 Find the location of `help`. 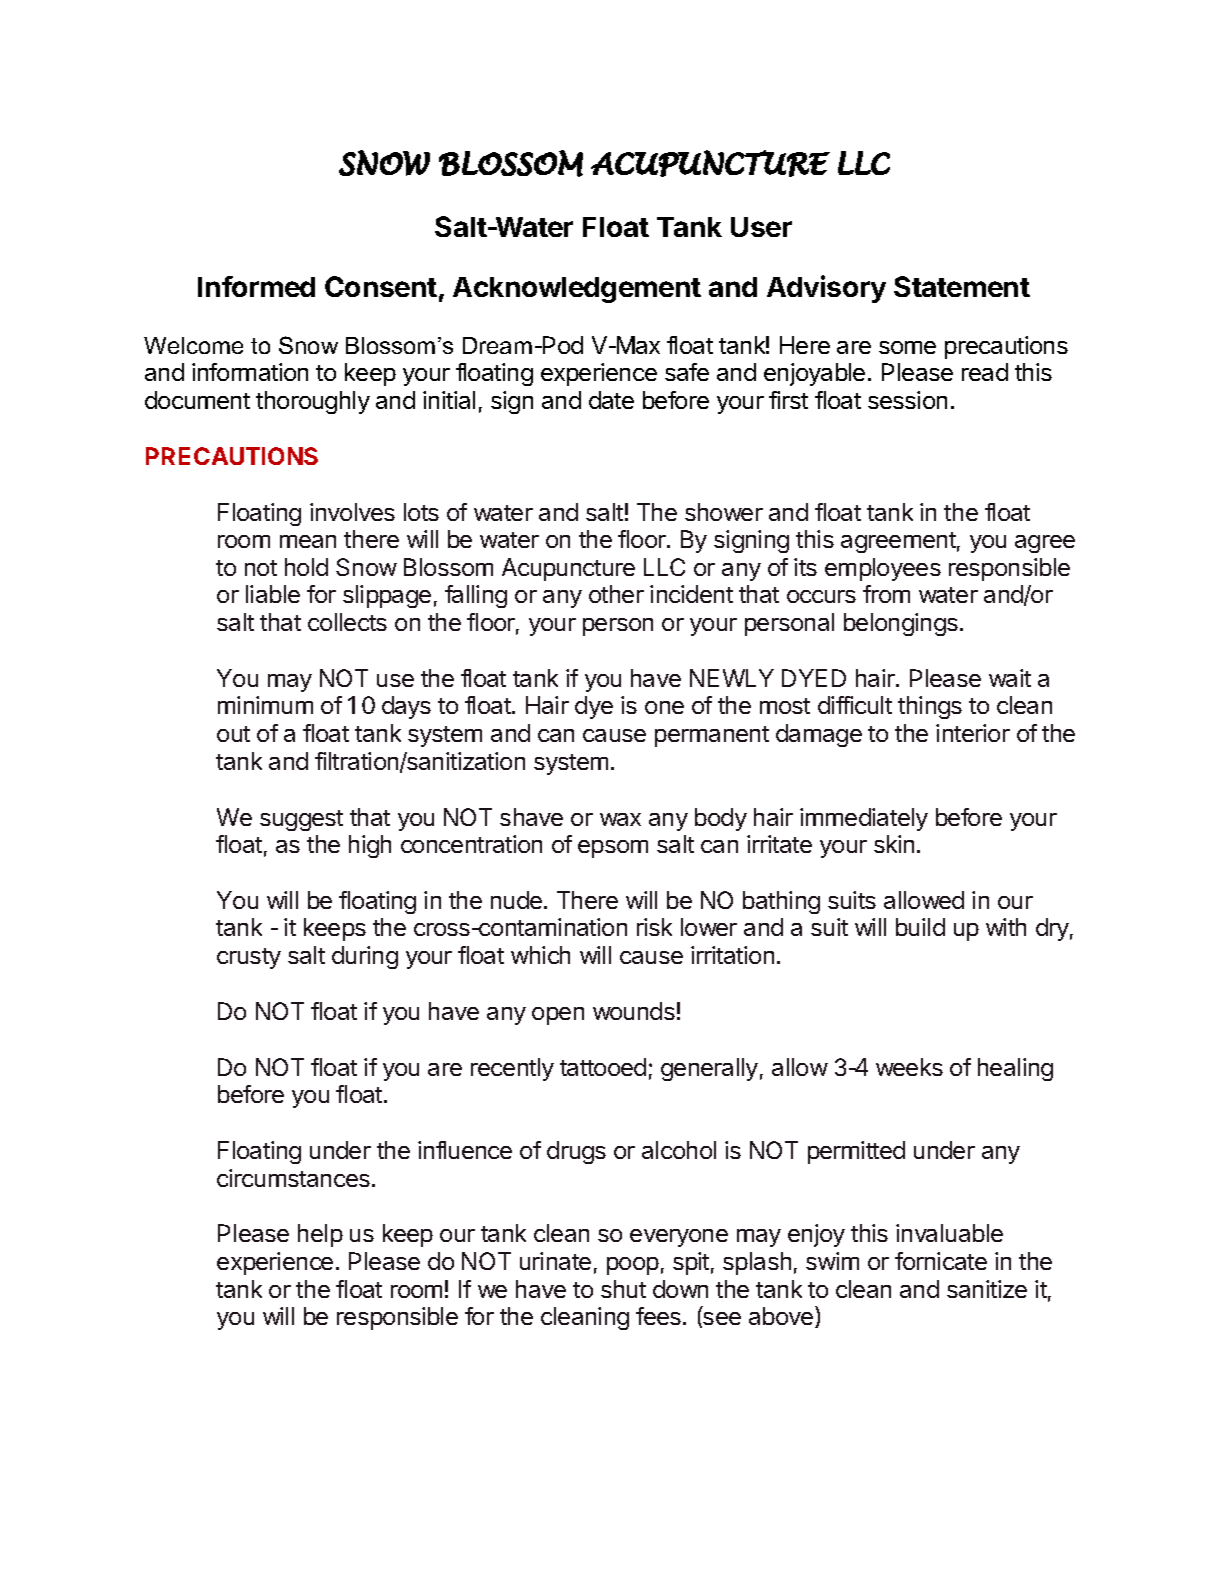

help is located at coordinates (320, 1235).
